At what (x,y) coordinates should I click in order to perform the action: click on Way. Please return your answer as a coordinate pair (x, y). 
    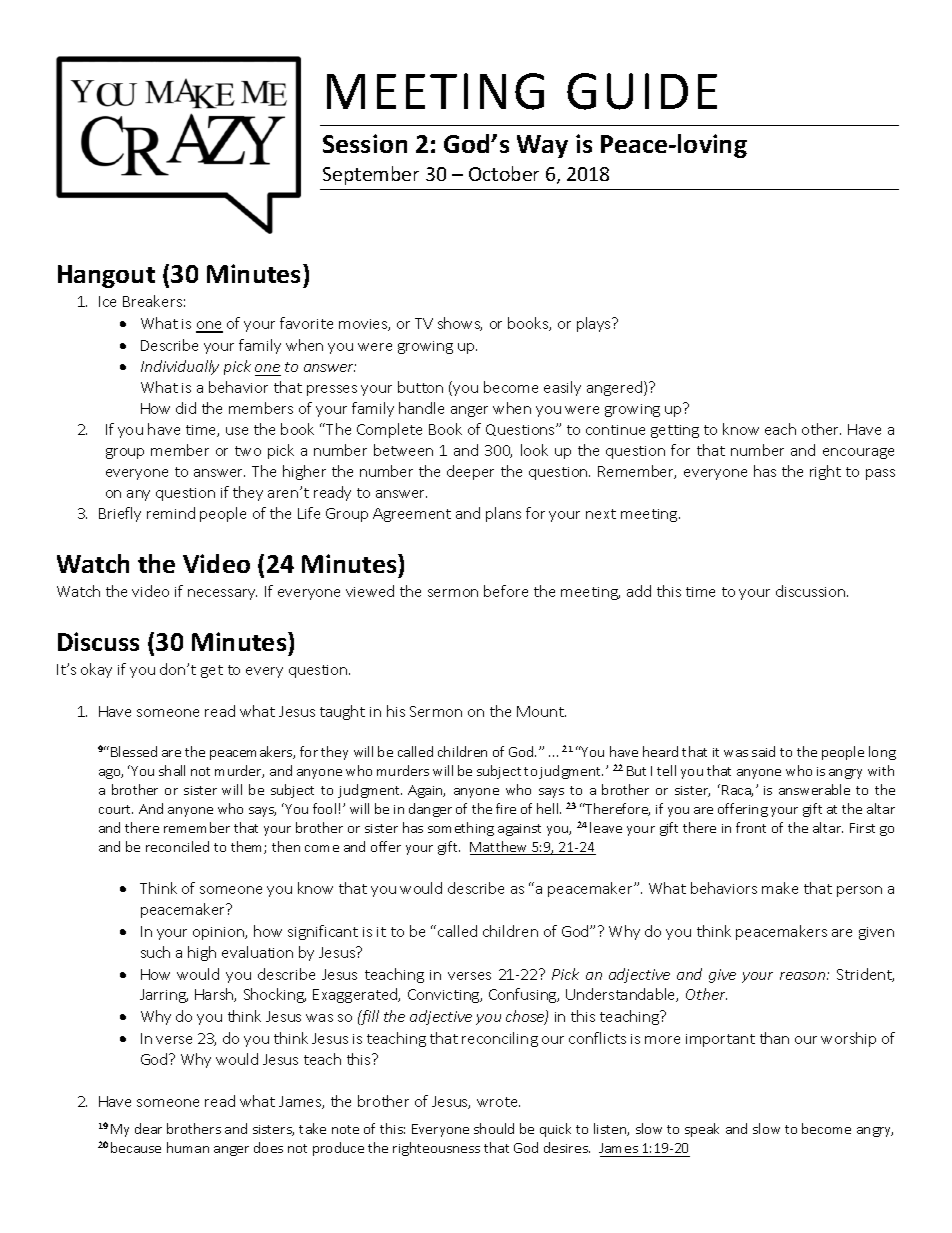
    Looking at the image, I should click on (542, 146).
